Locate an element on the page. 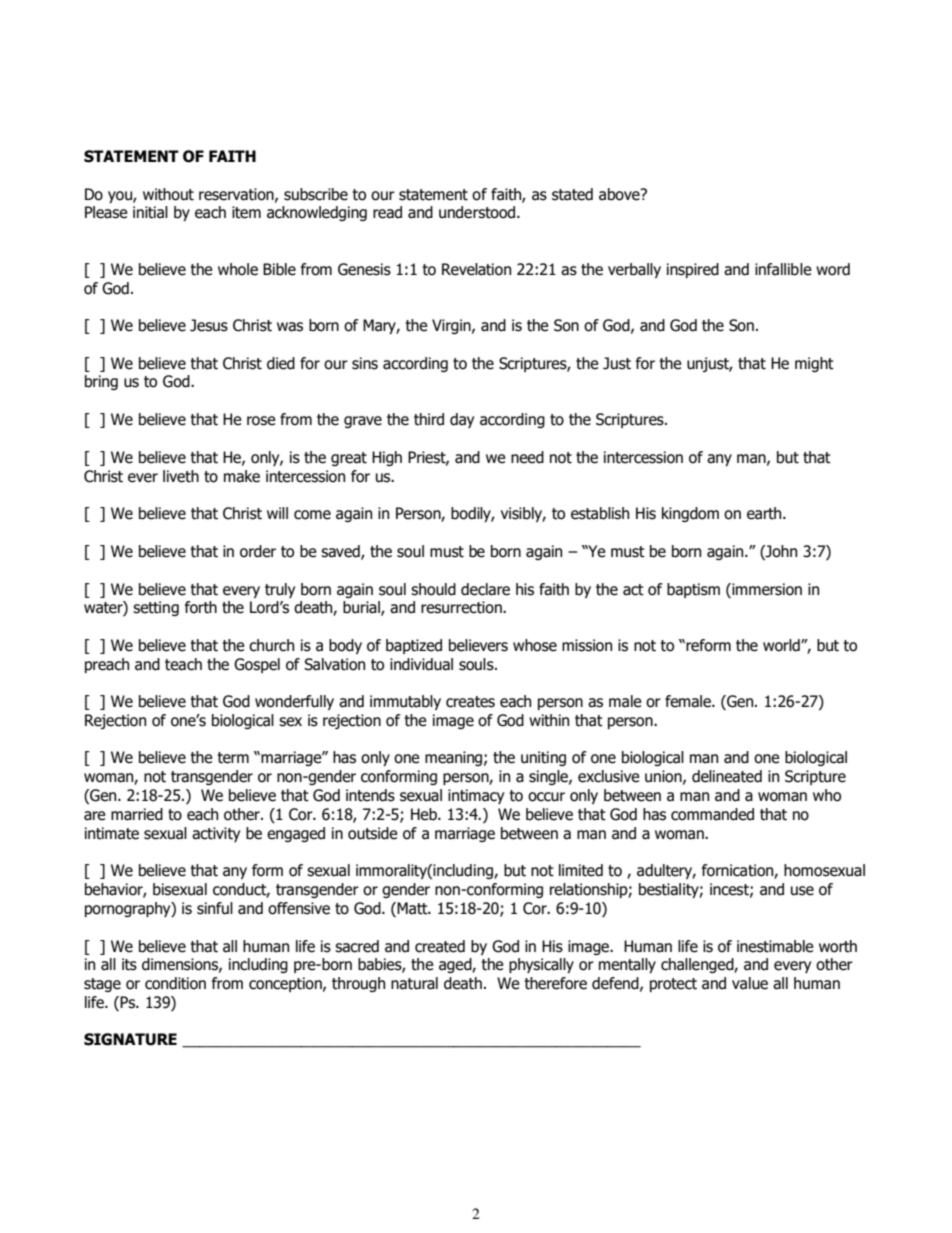 This page has width=952, height=1233. immersion is located at coordinates (766, 589).
